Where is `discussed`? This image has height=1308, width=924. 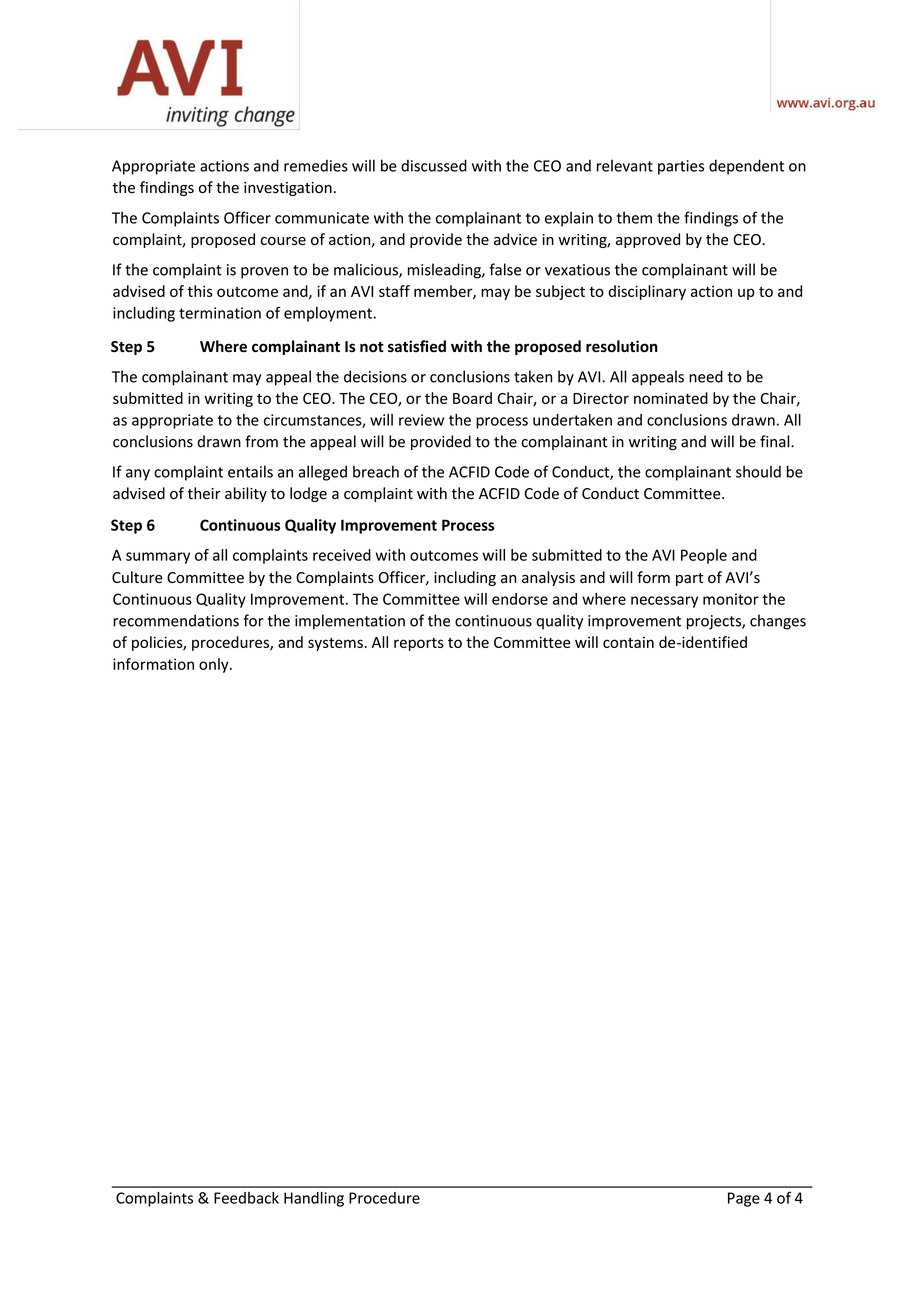
discussed is located at coordinates (434, 165).
